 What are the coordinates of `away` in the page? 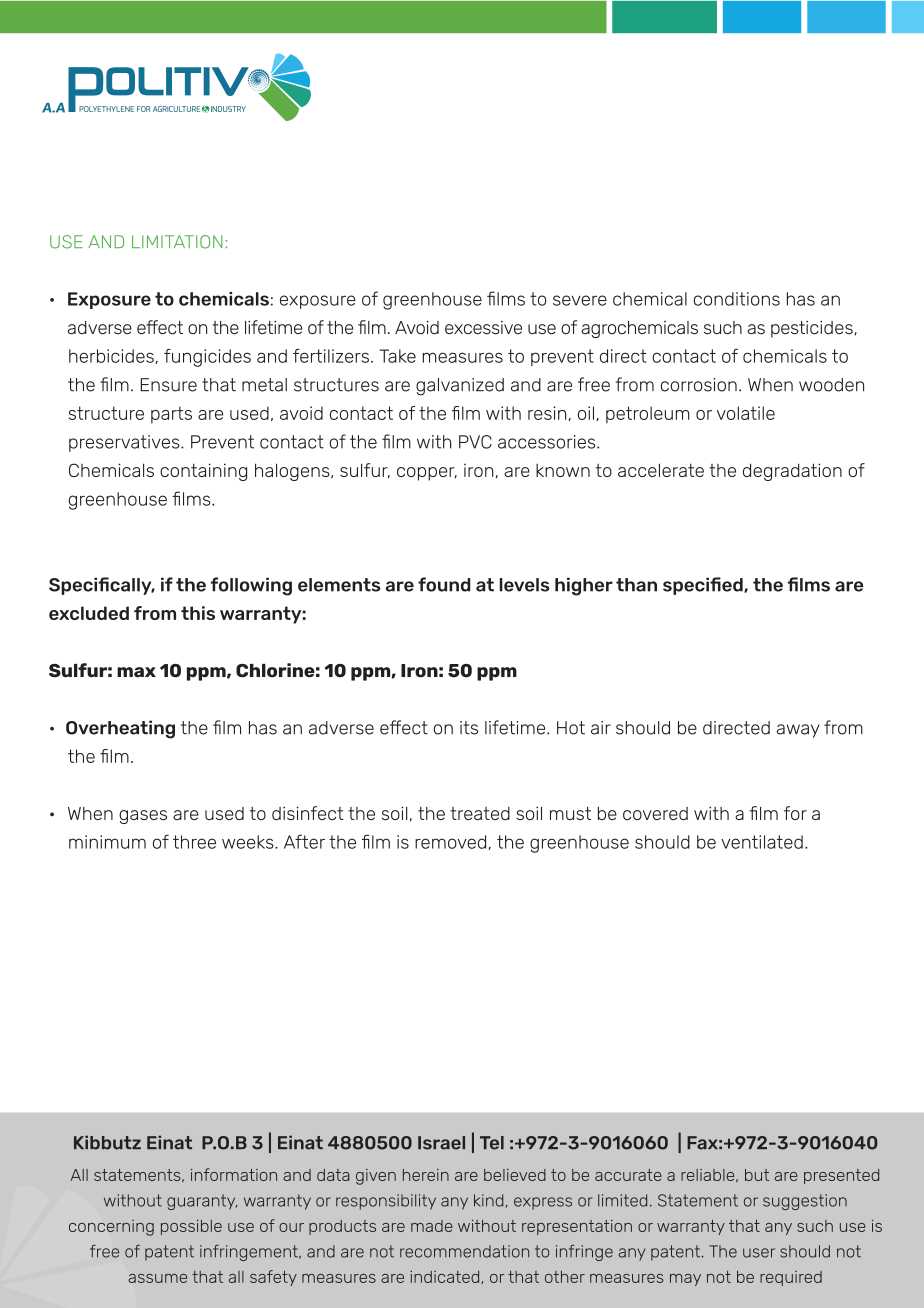 It's located at (798, 731).
